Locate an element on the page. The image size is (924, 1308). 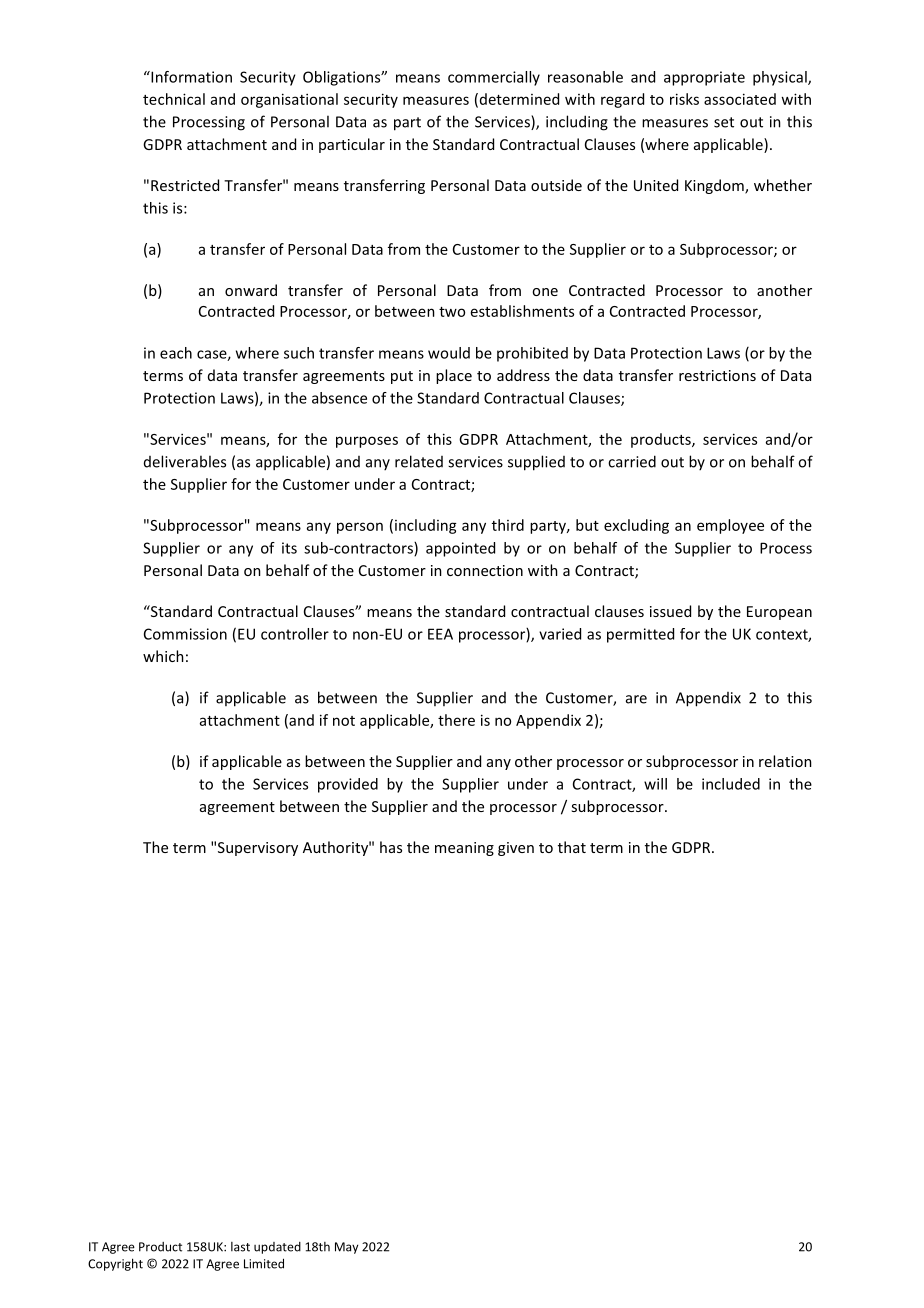
meaning is located at coordinates (464, 849).
